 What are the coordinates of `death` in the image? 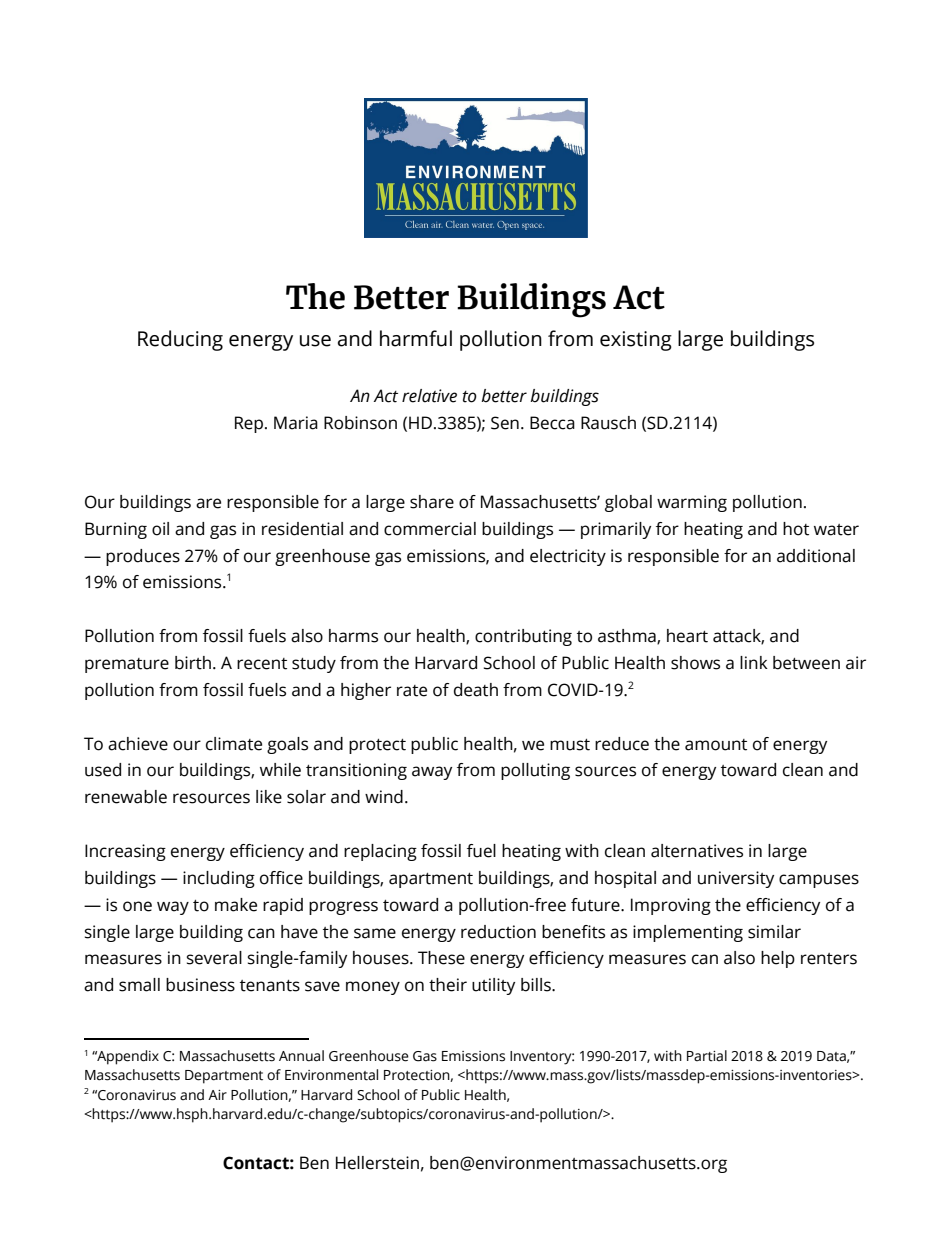 It's located at (476, 690).
